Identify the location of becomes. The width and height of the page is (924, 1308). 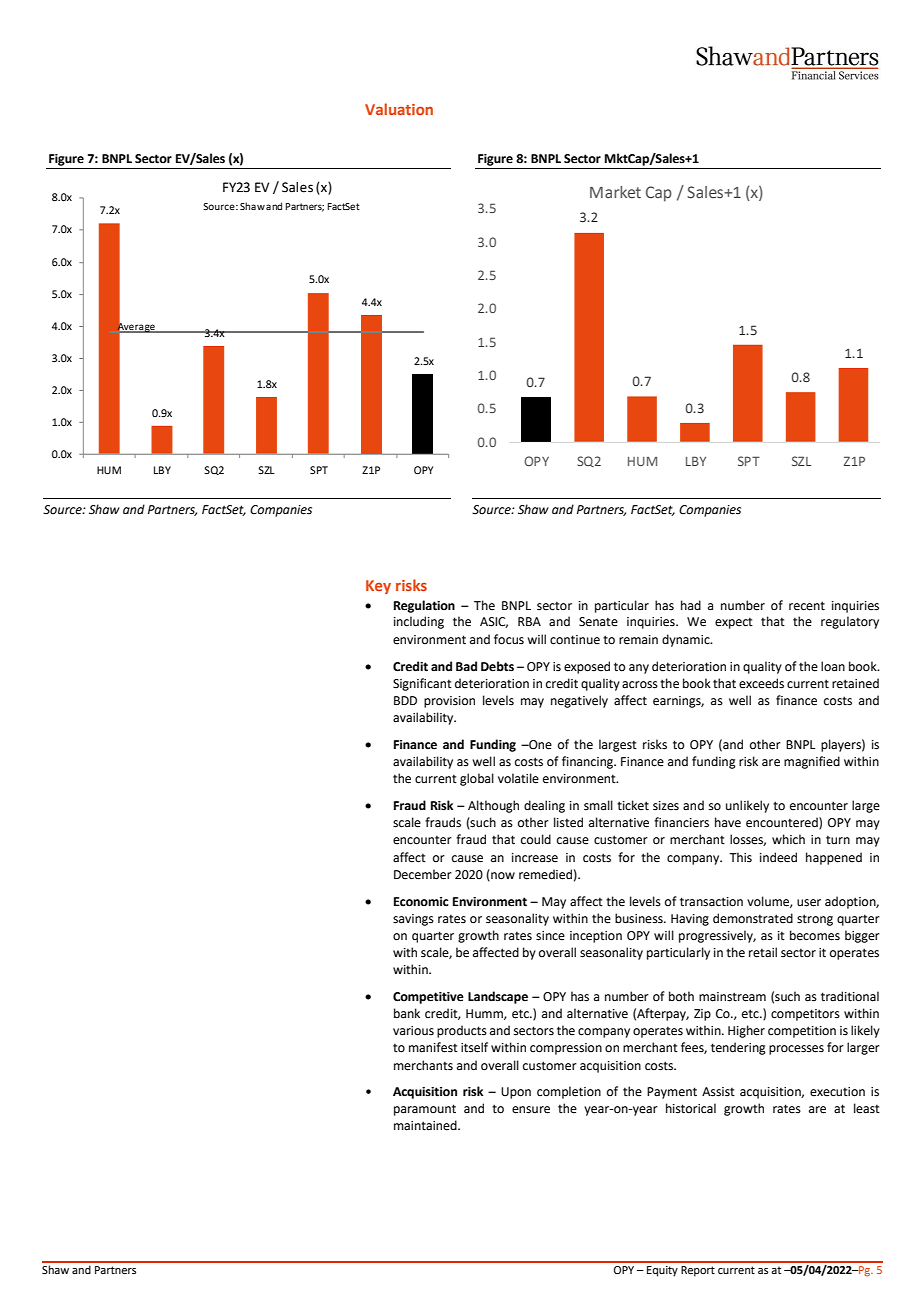
(815, 935).
